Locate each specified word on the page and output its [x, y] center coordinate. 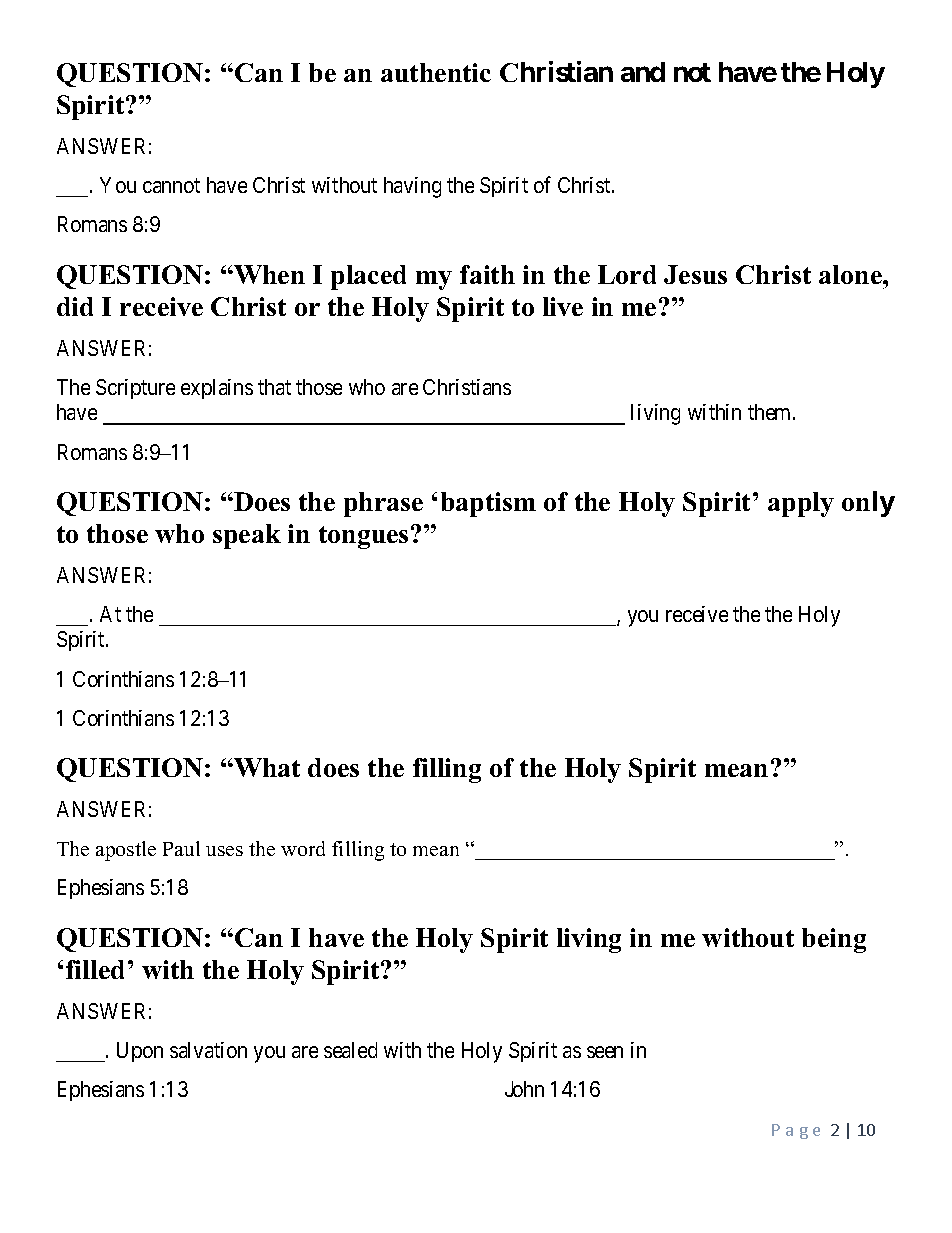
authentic [436, 72]
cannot [171, 186]
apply [801, 504]
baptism [488, 504]
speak [247, 536]
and [643, 72]
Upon [140, 1052]
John [524, 1089]
